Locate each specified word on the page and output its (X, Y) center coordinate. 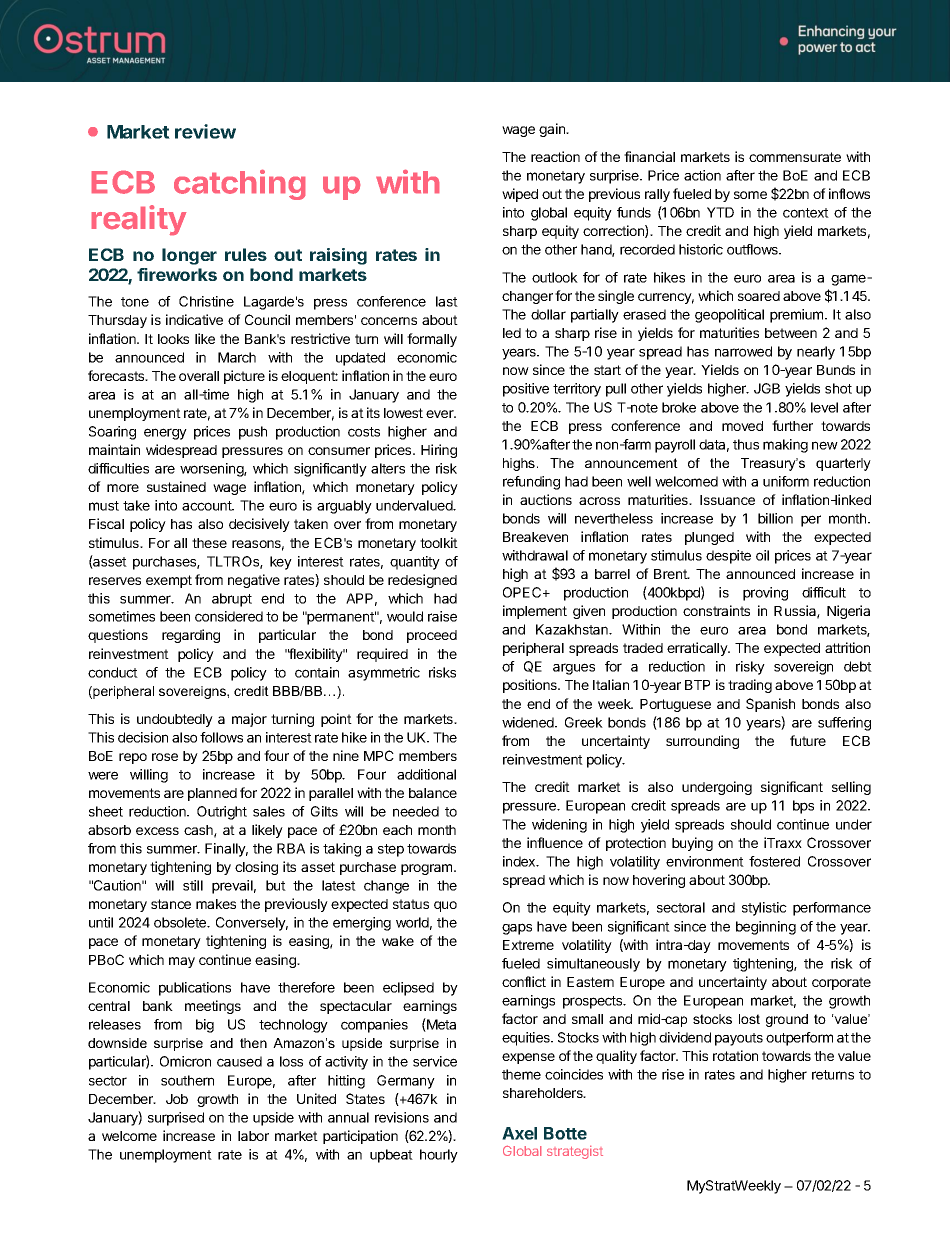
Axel (519, 1133)
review (205, 131)
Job (177, 1099)
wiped (520, 195)
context (806, 213)
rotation (735, 1055)
